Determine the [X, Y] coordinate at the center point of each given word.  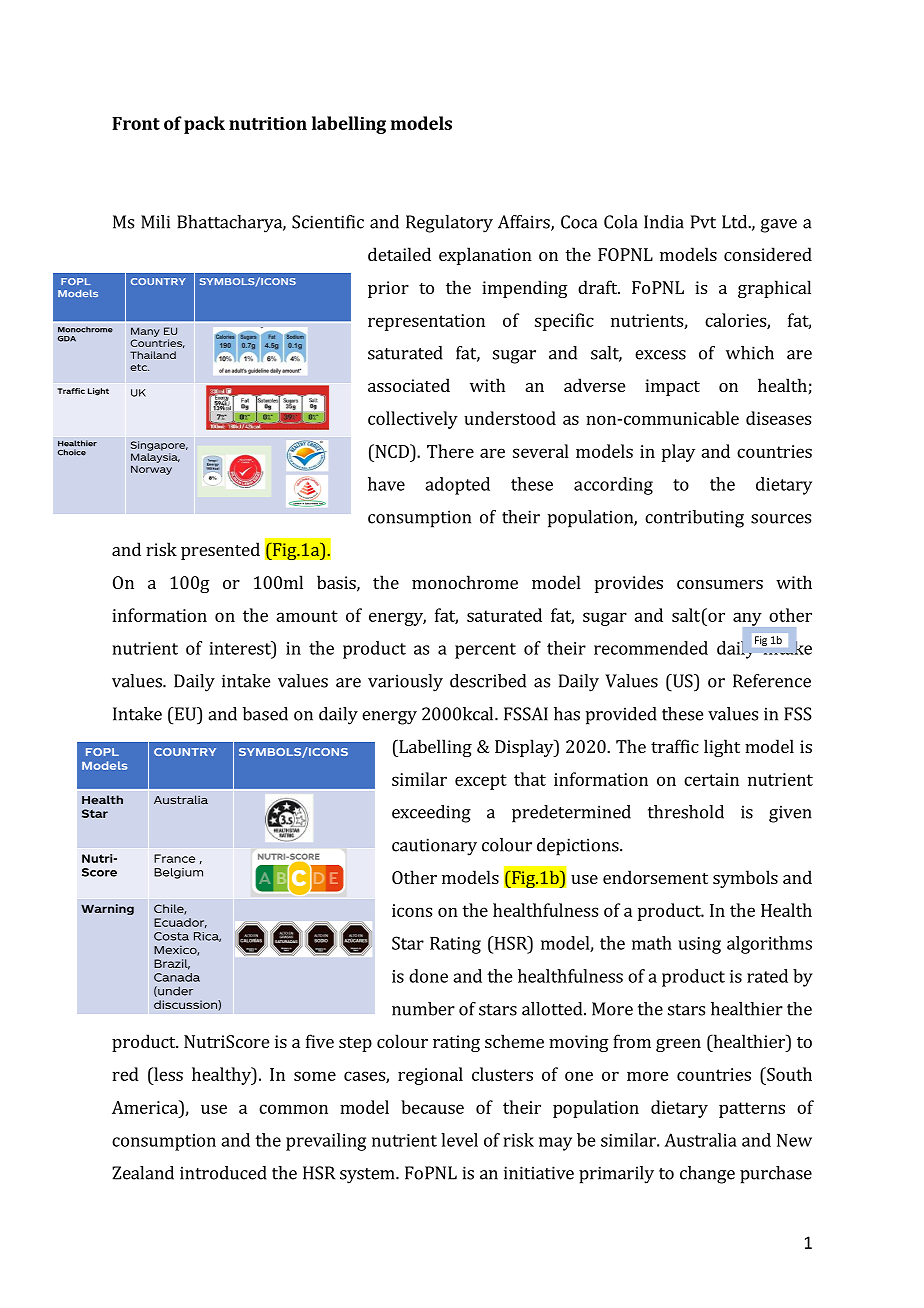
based [265, 714]
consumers [720, 584]
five [320, 1041]
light [722, 748]
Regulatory [449, 224]
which [750, 353]
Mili [155, 222]
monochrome [465, 582]
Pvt [703, 222]
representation [426, 322]
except [481, 782]
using [699, 945]
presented [220, 551]
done [428, 976]
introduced [223, 1173]
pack [204, 125]
